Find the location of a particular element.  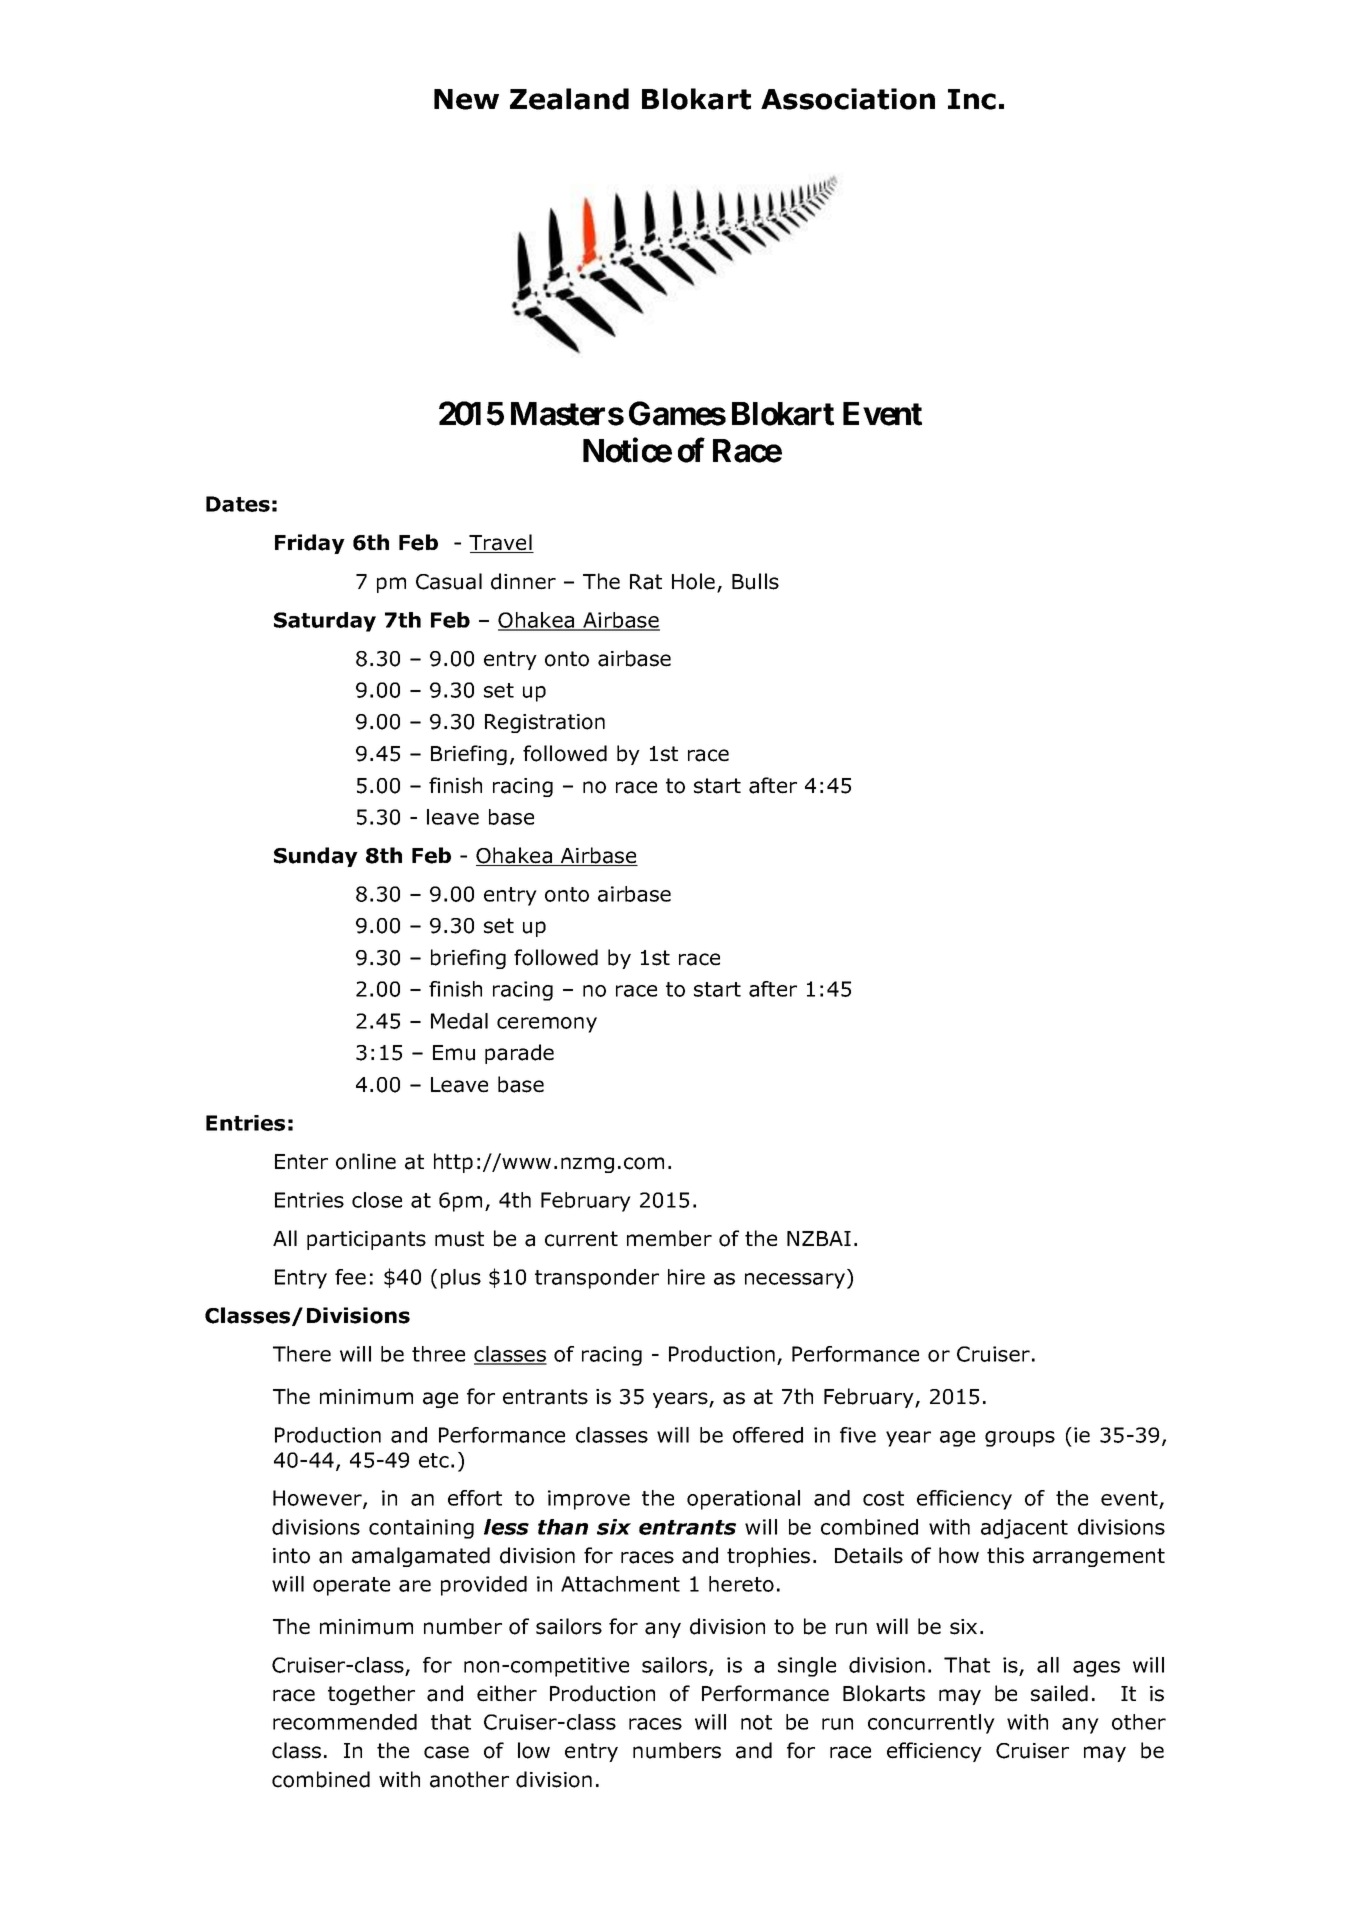

Zealand is located at coordinates (569, 99).
